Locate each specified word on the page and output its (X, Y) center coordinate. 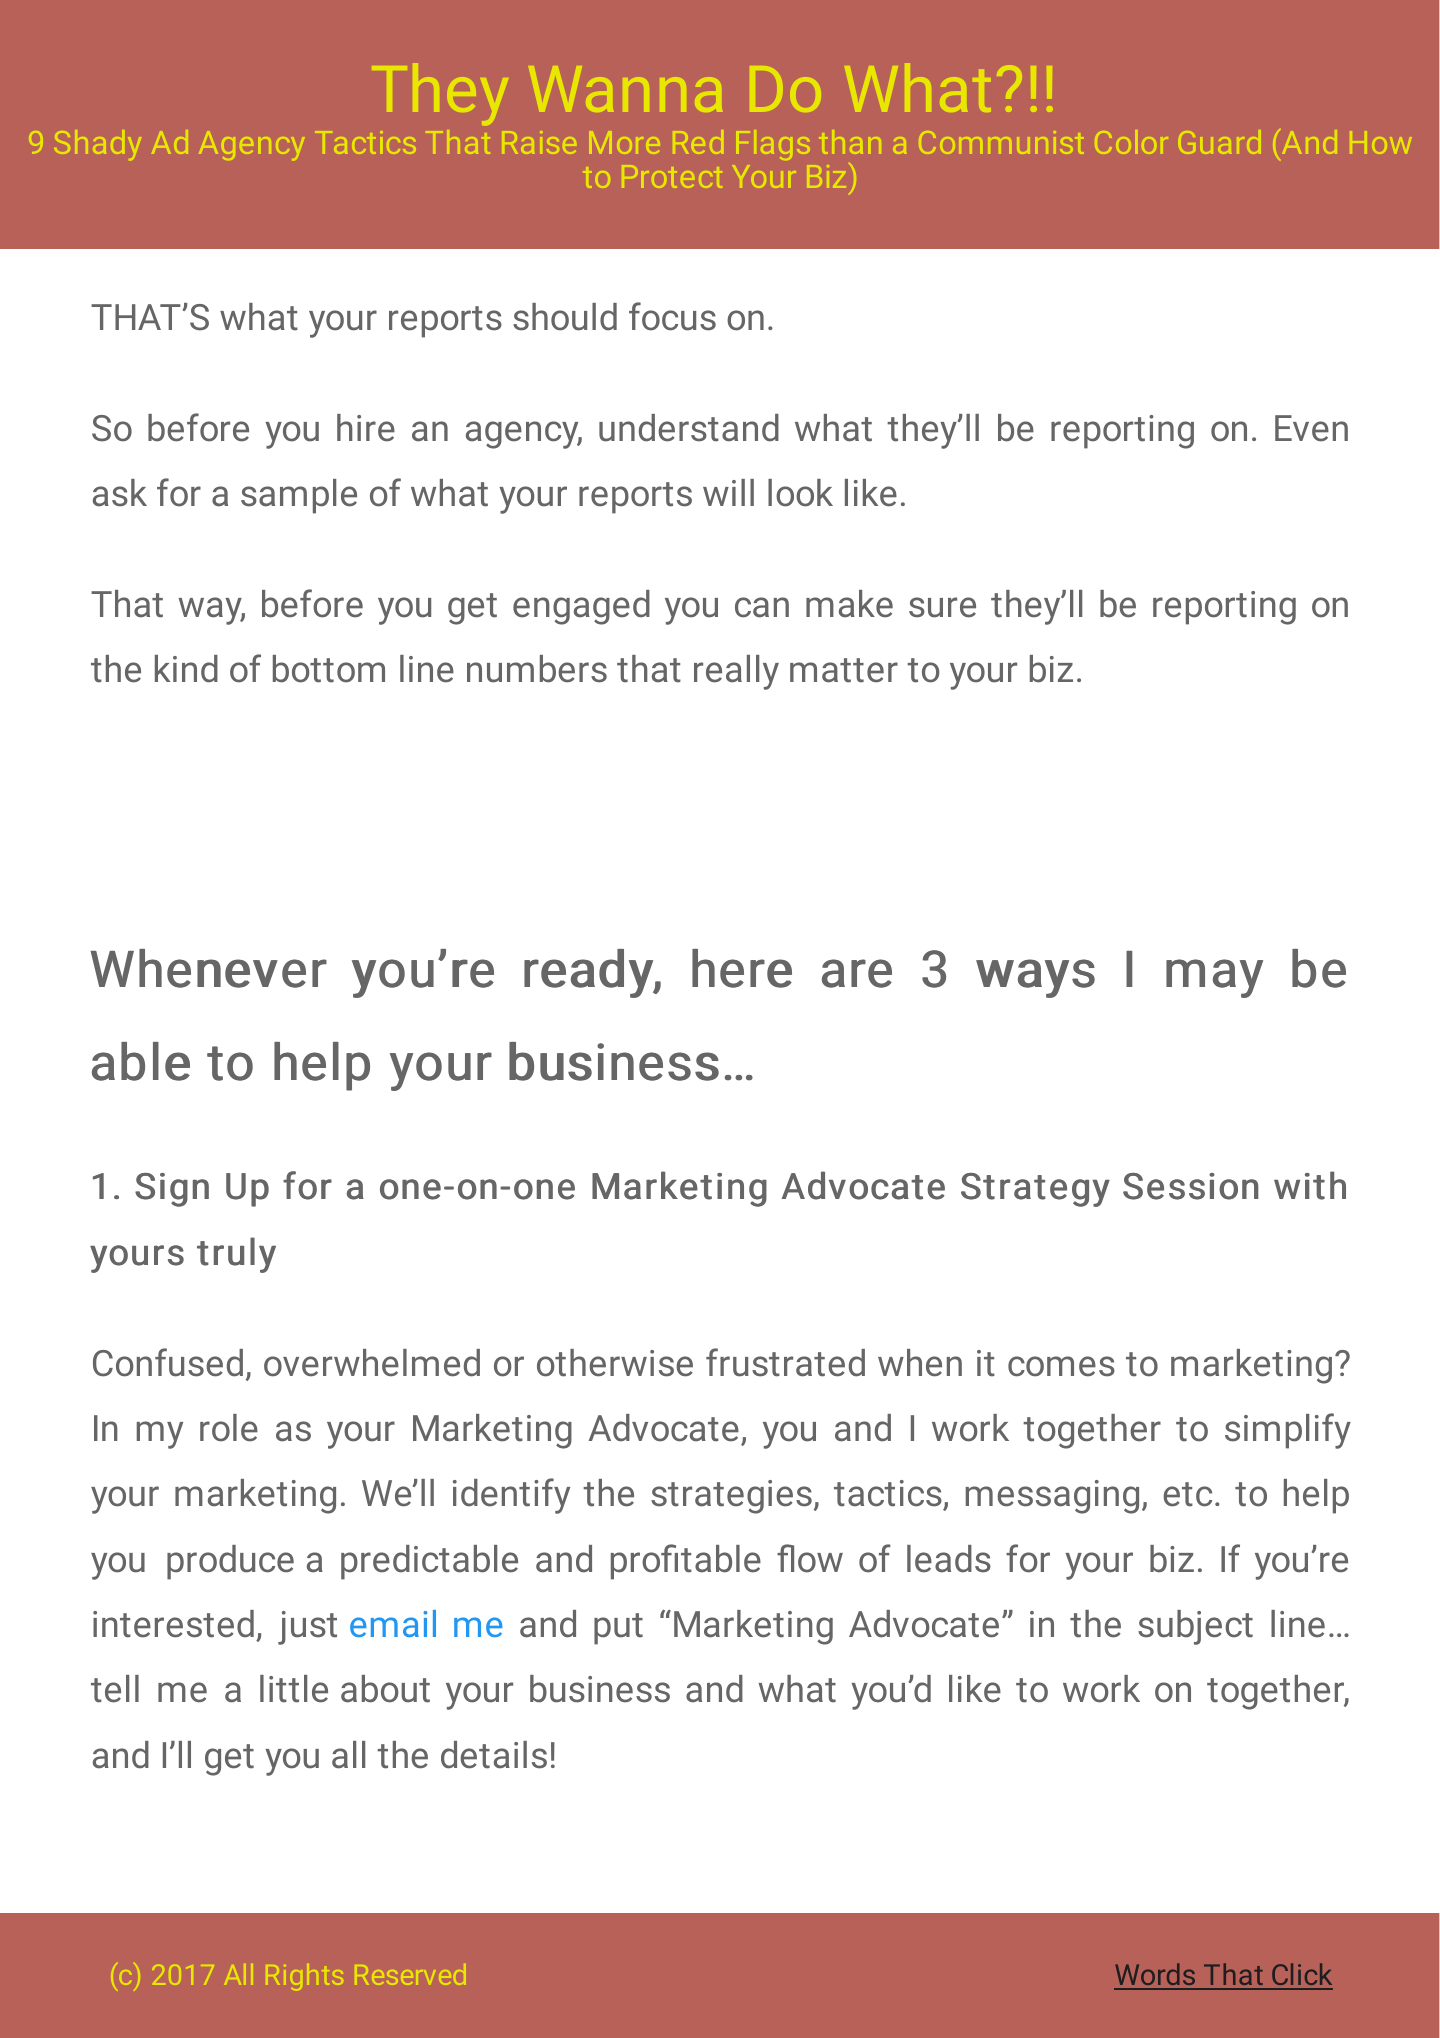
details (494, 1755)
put (618, 1629)
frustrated (785, 1362)
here (742, 968)
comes (1061, 1366)
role (229, 1428)
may (1214, 978)
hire (366, 428)
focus (672, 316)
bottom (329, 669)
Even (1311, 428)
